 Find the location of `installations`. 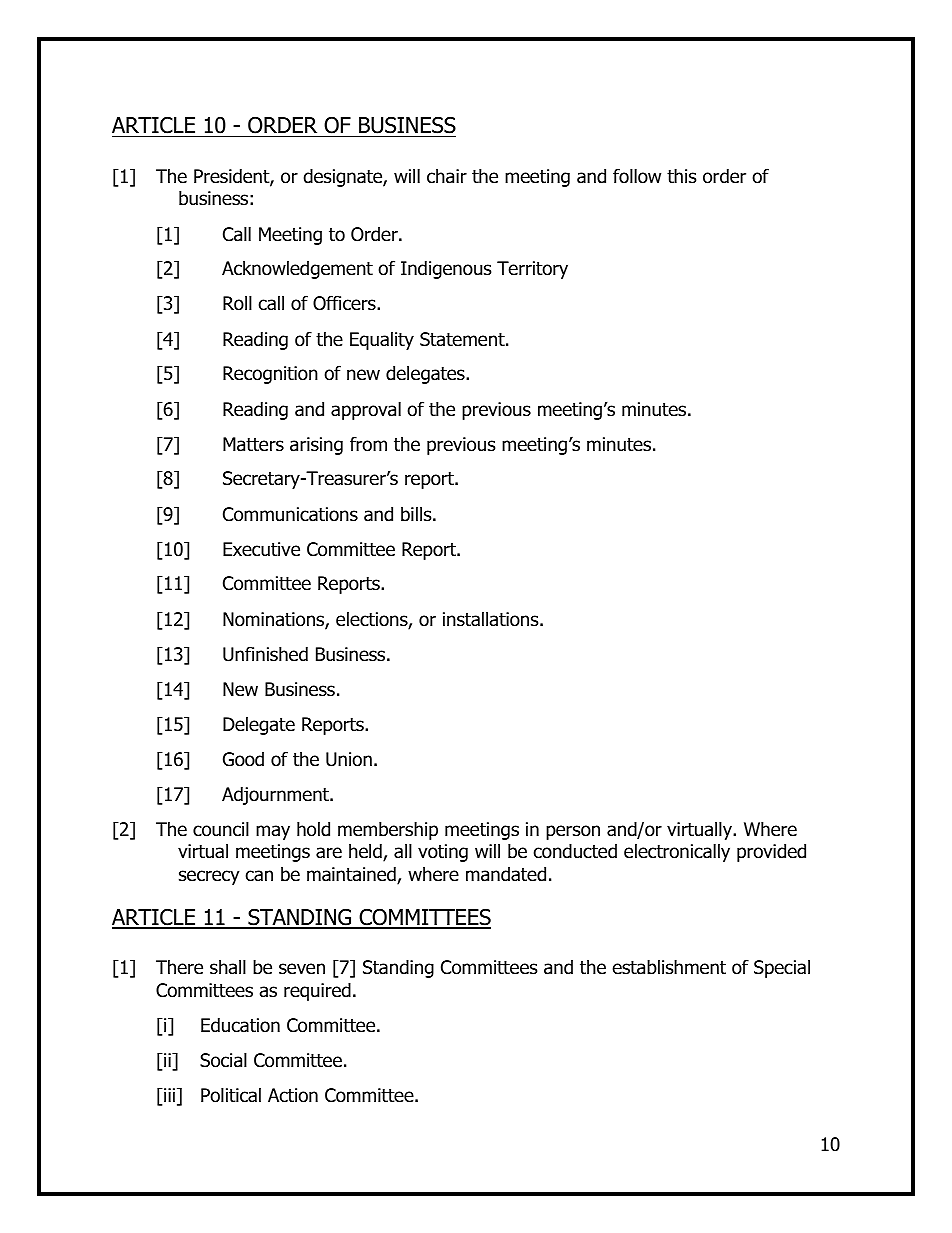

installations is located at coordinates (492, 619).
